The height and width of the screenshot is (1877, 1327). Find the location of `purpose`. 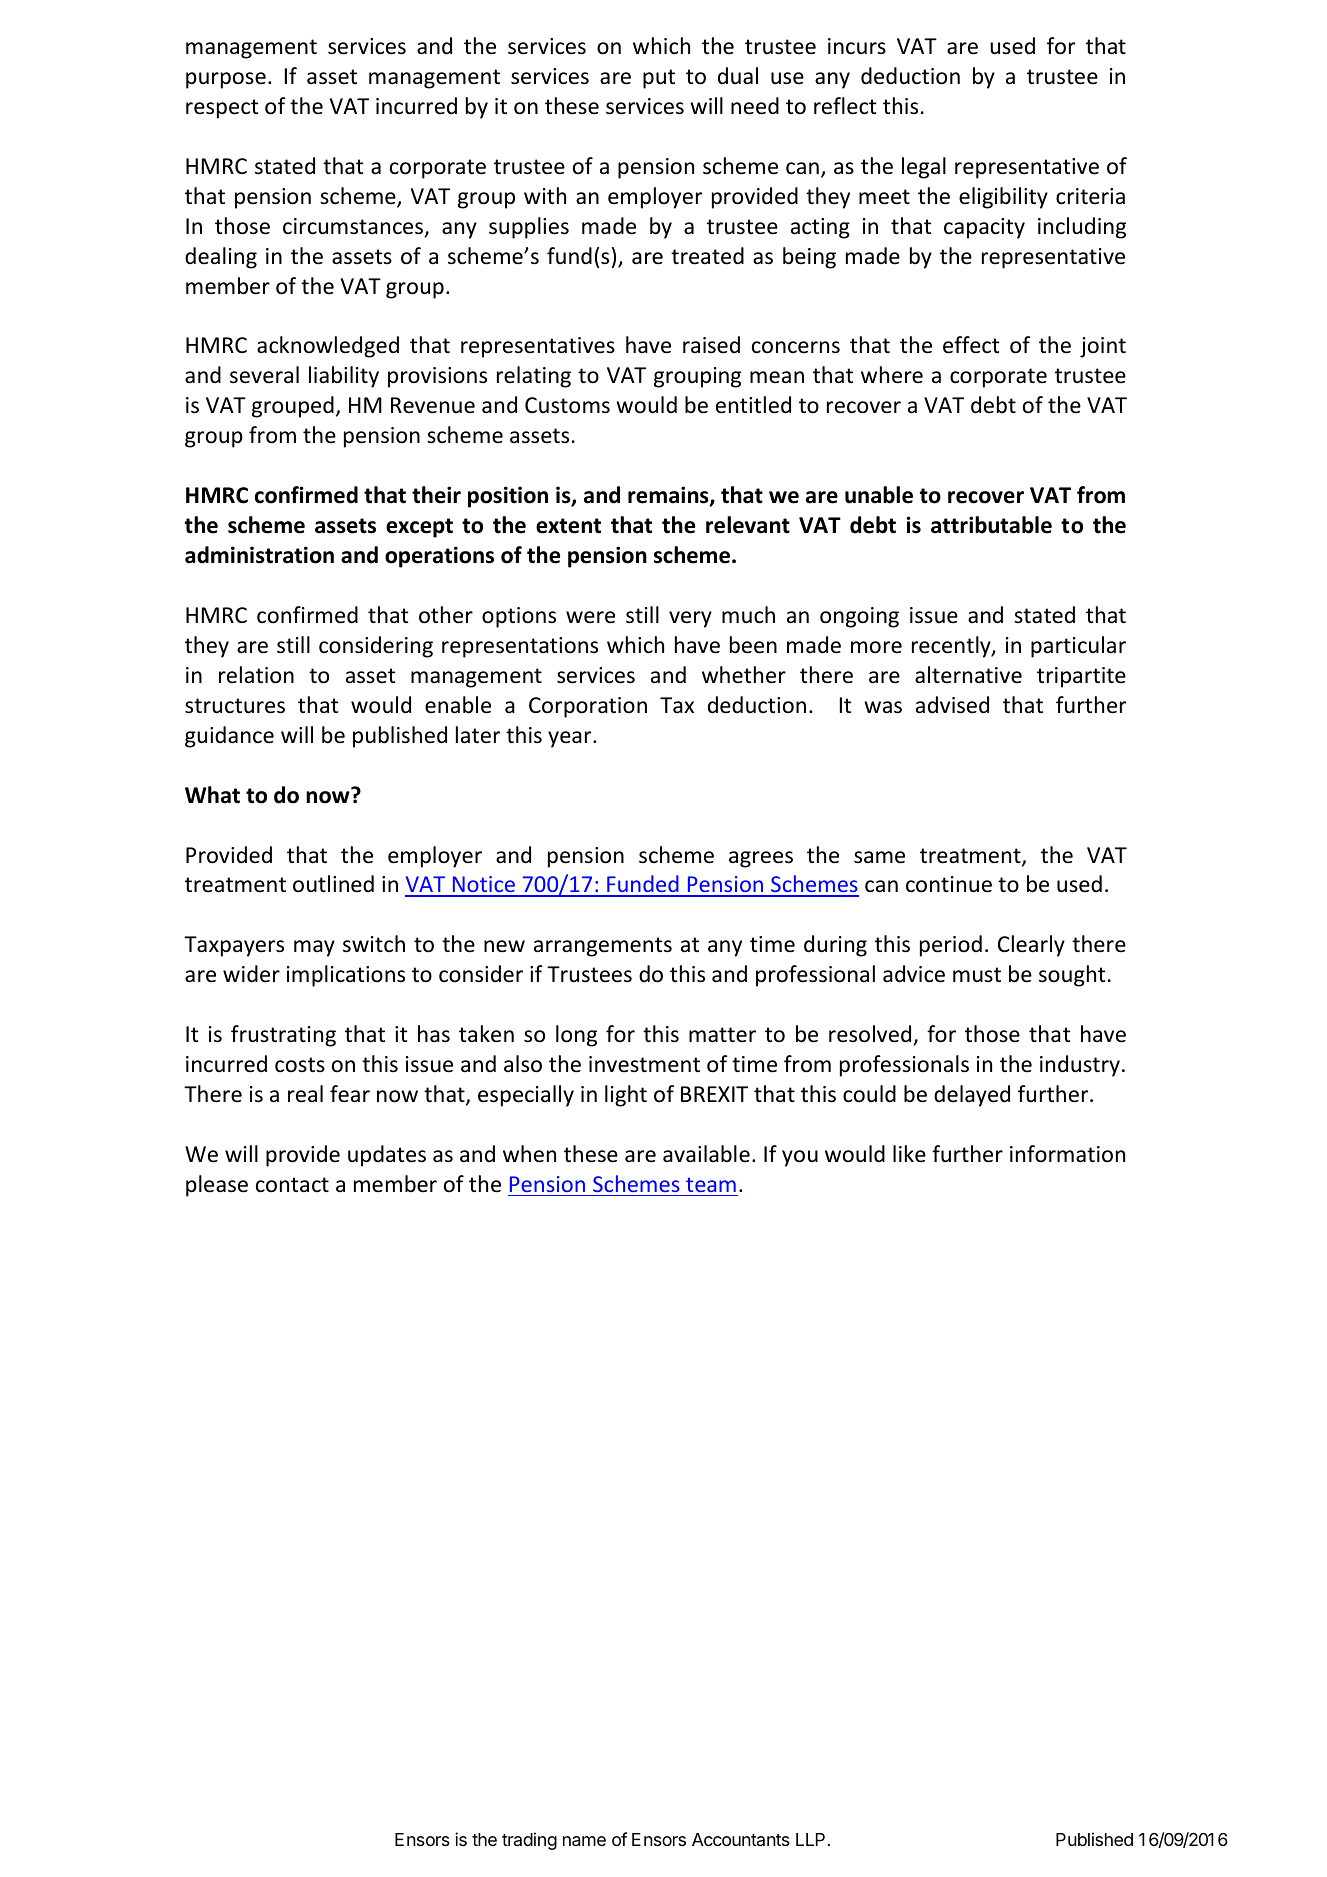

purpose is located at coordinates (226, 80).
